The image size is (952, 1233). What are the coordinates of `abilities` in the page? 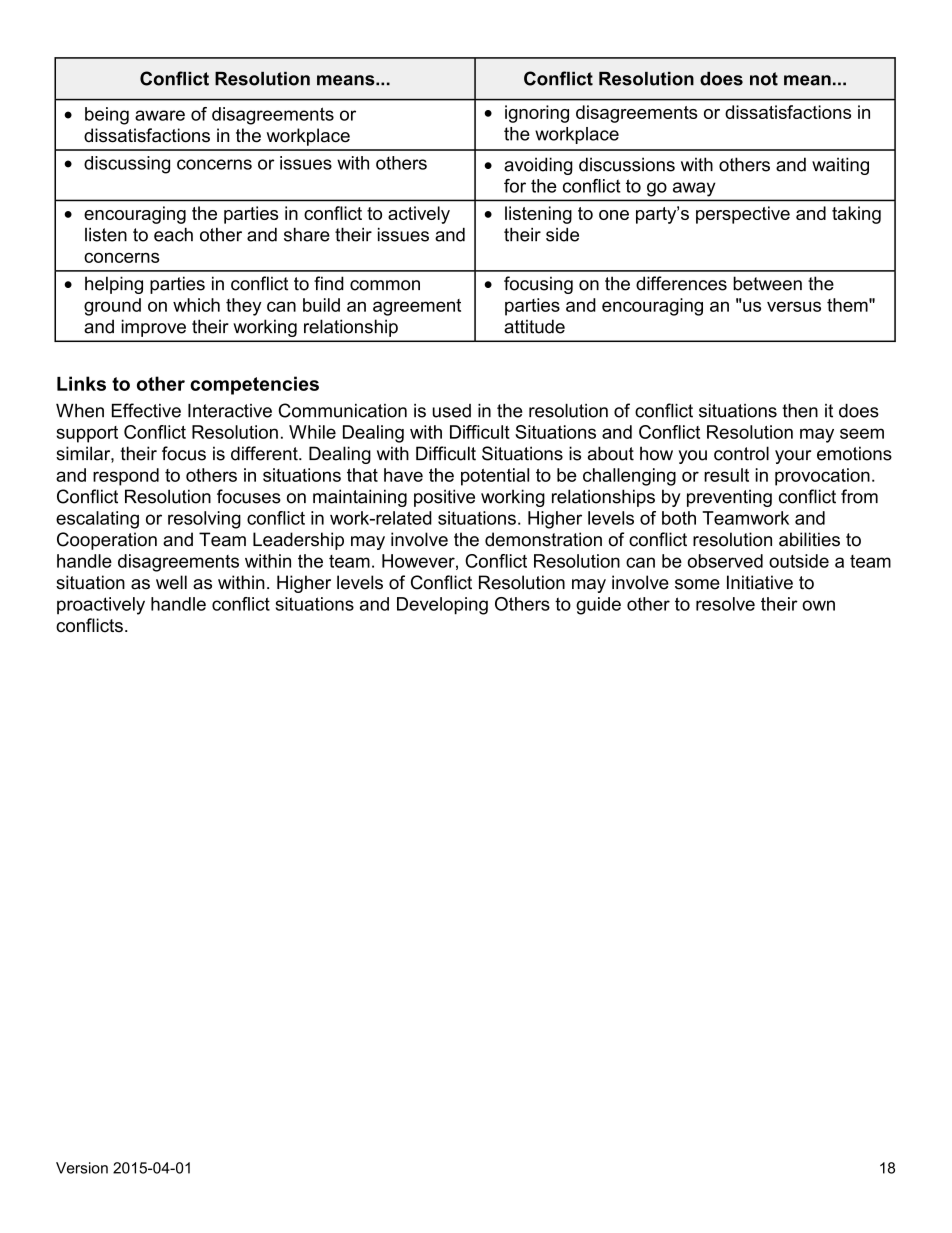 It's located at (809, 539).
